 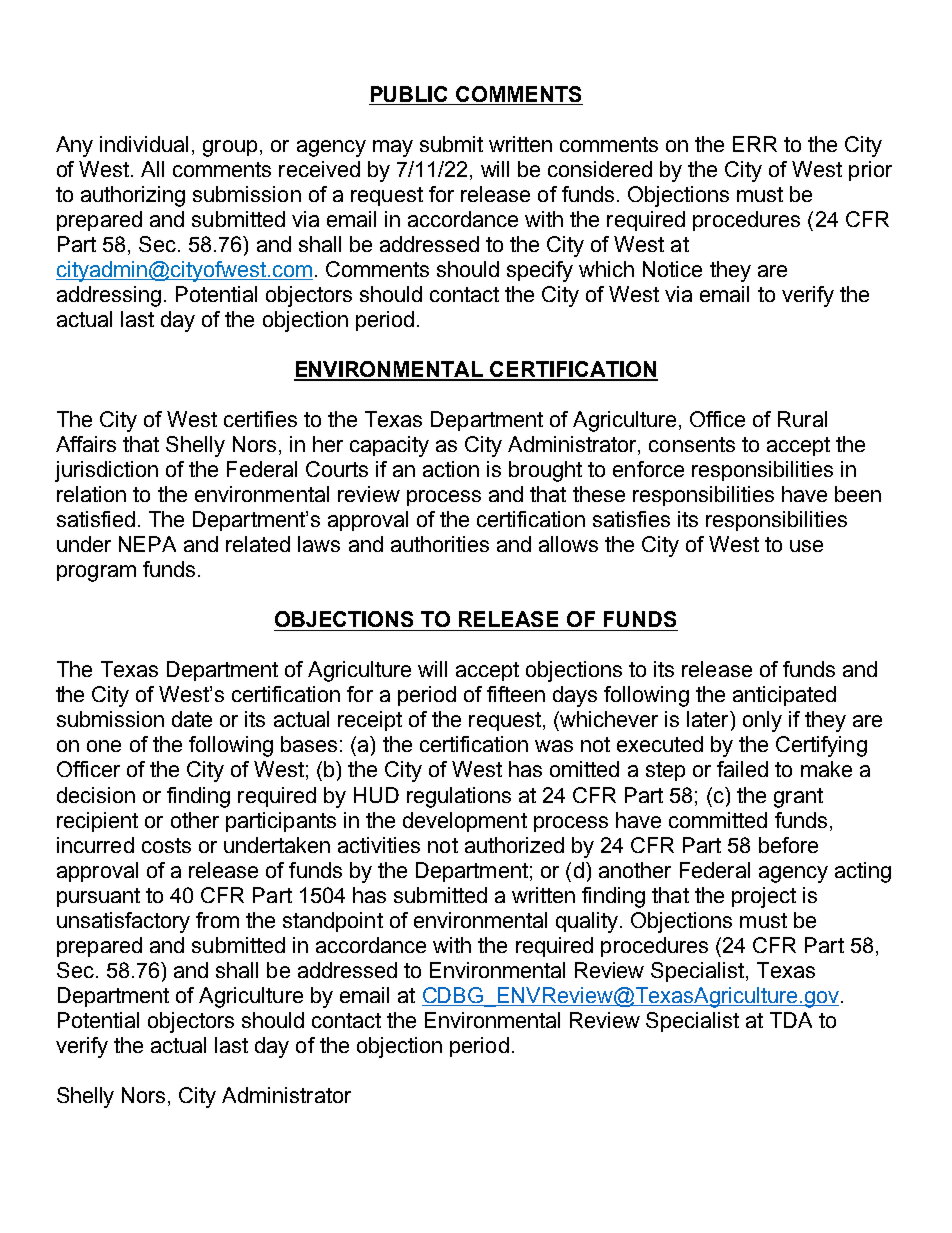 What do you see at coordinates (806, 546) in the screenshot?
I see `use` at bounding box center [806, 546].
